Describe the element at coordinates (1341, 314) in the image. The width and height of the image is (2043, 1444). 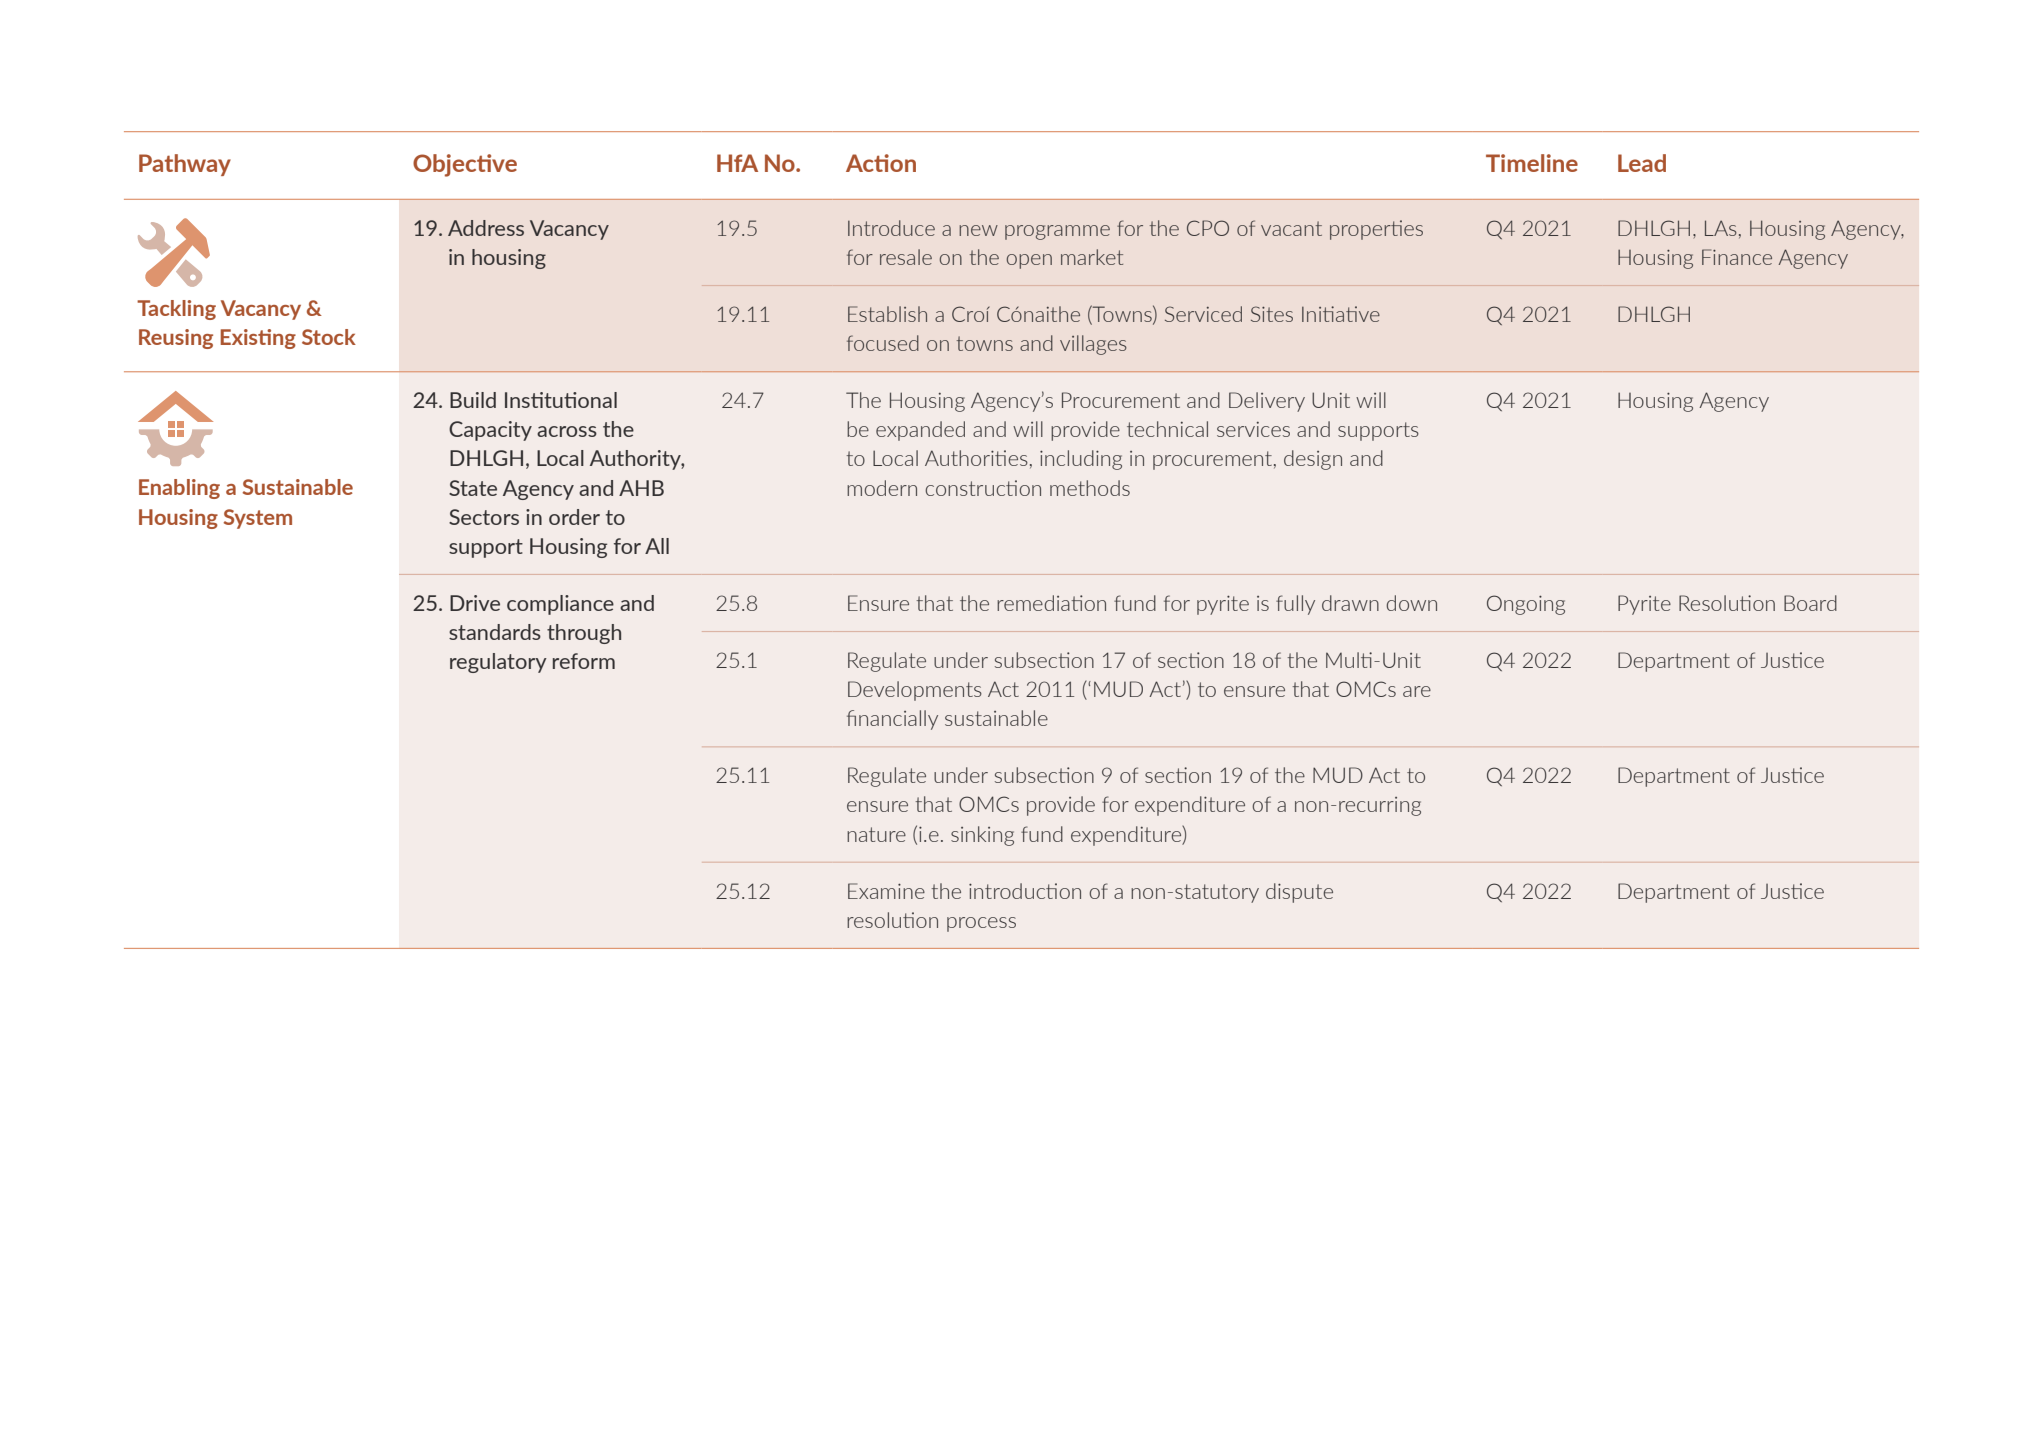
I see `Initiative` at that location.
